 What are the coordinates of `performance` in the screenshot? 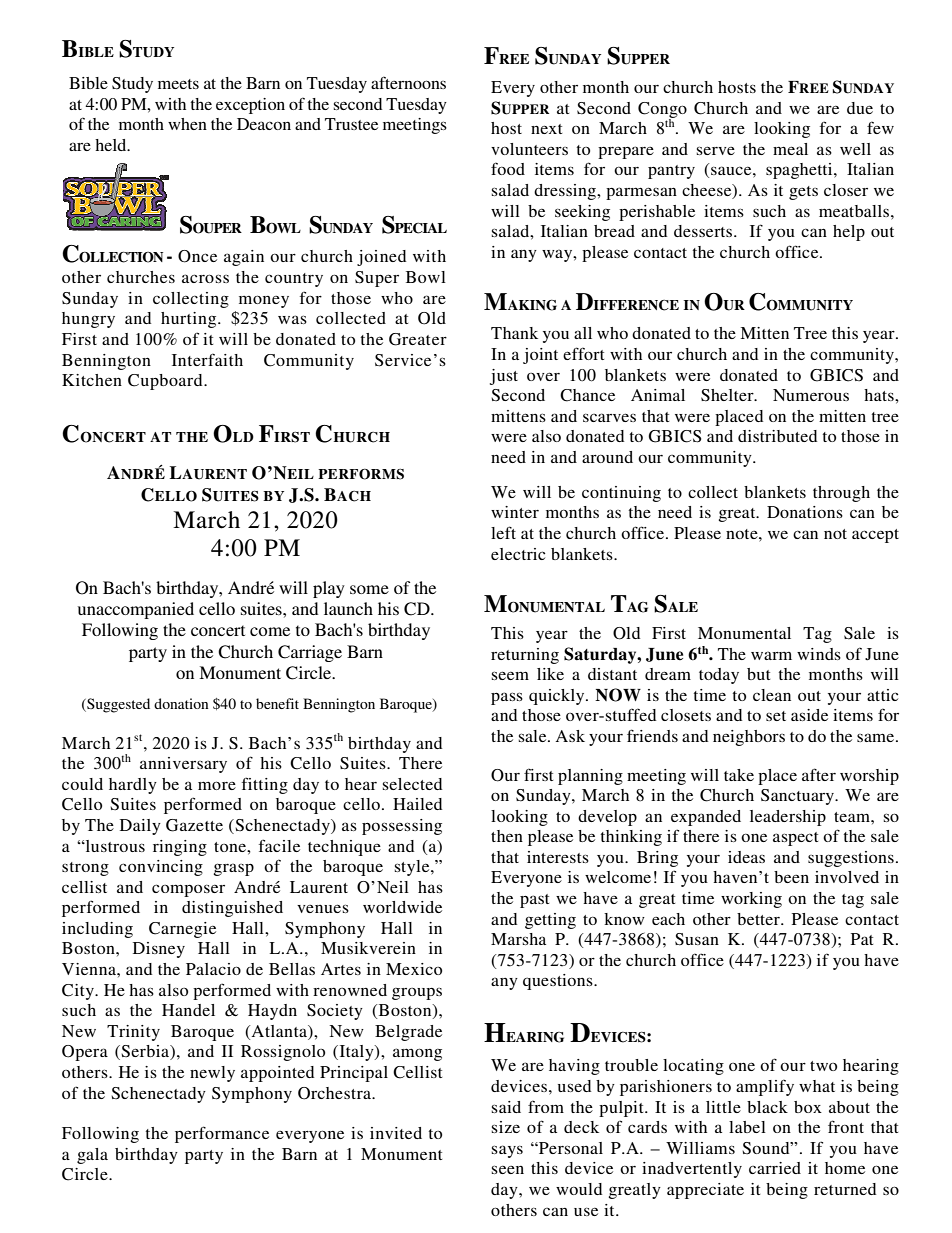 It's located at (222, 1134).
